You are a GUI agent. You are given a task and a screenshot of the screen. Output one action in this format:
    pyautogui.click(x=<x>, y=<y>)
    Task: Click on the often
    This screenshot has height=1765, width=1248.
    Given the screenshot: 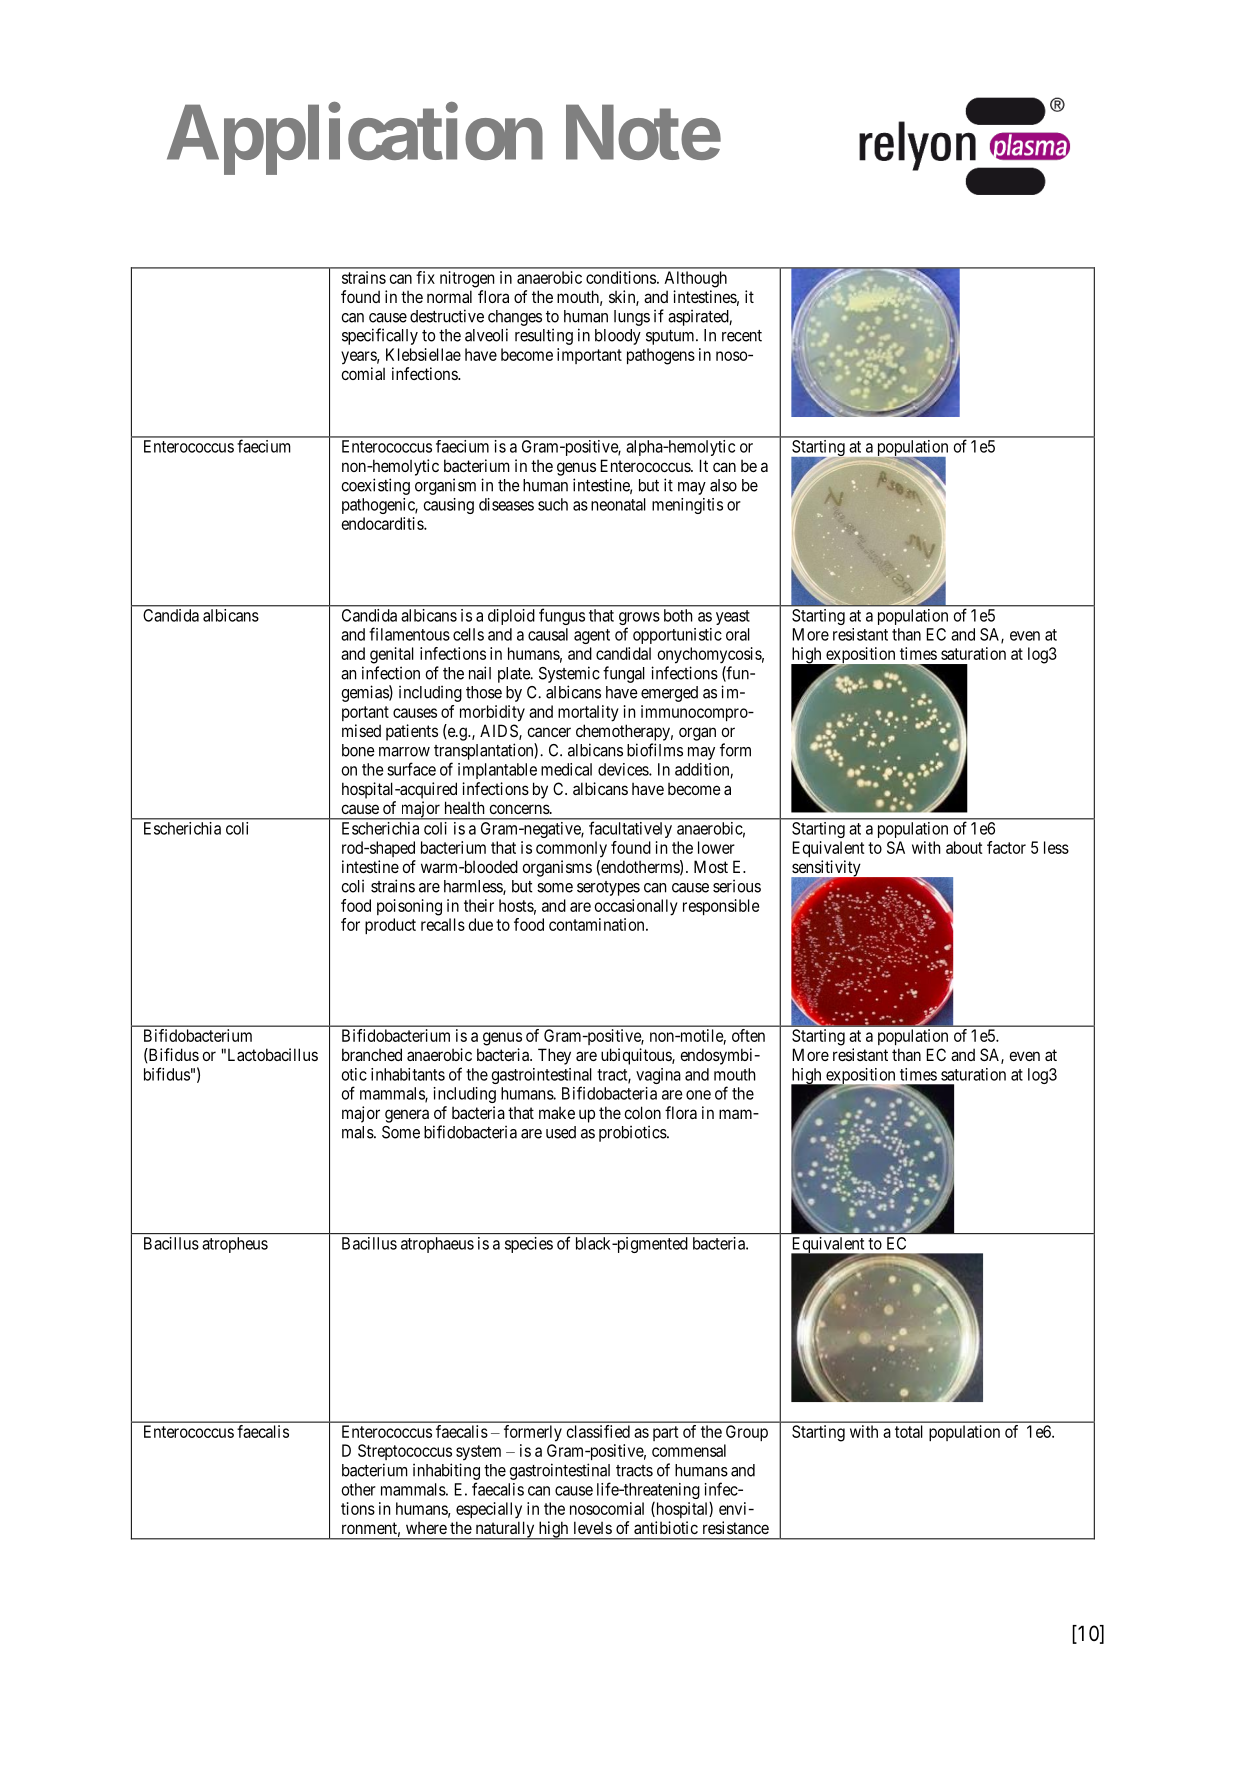 What is the action you would take?
    pyautogui.click(x=748, y=1035)
